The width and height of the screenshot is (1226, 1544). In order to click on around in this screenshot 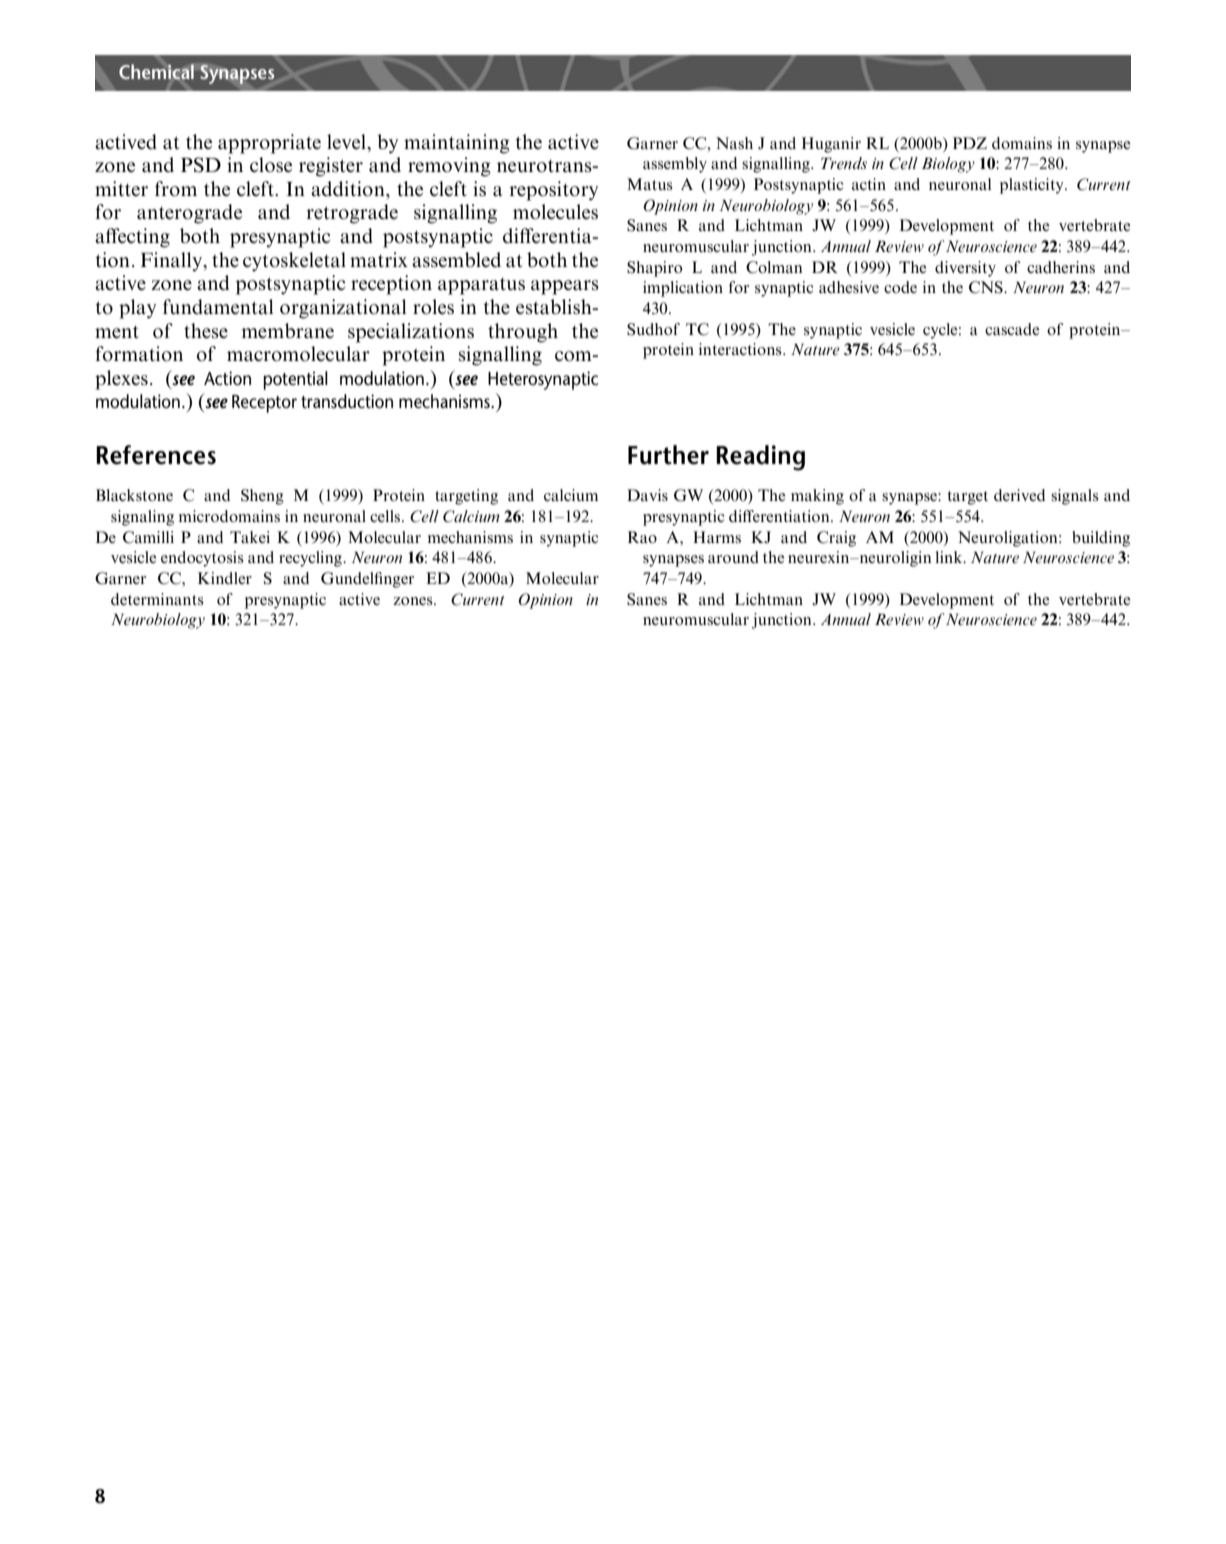, I will do `click(733, 557)`.
